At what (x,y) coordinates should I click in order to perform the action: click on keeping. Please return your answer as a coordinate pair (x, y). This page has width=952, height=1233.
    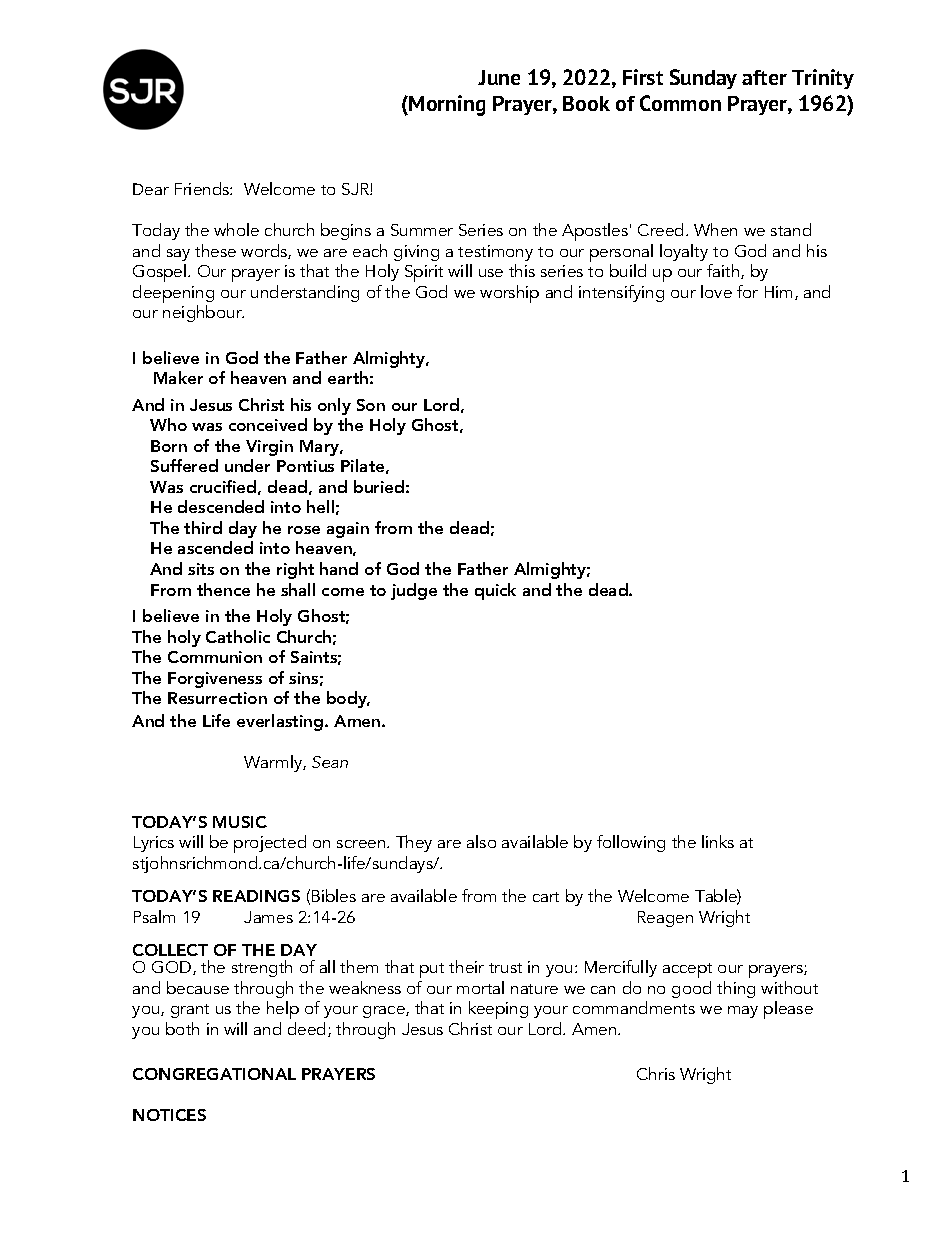
    Looking at the image, I should click on (498, 1010).
